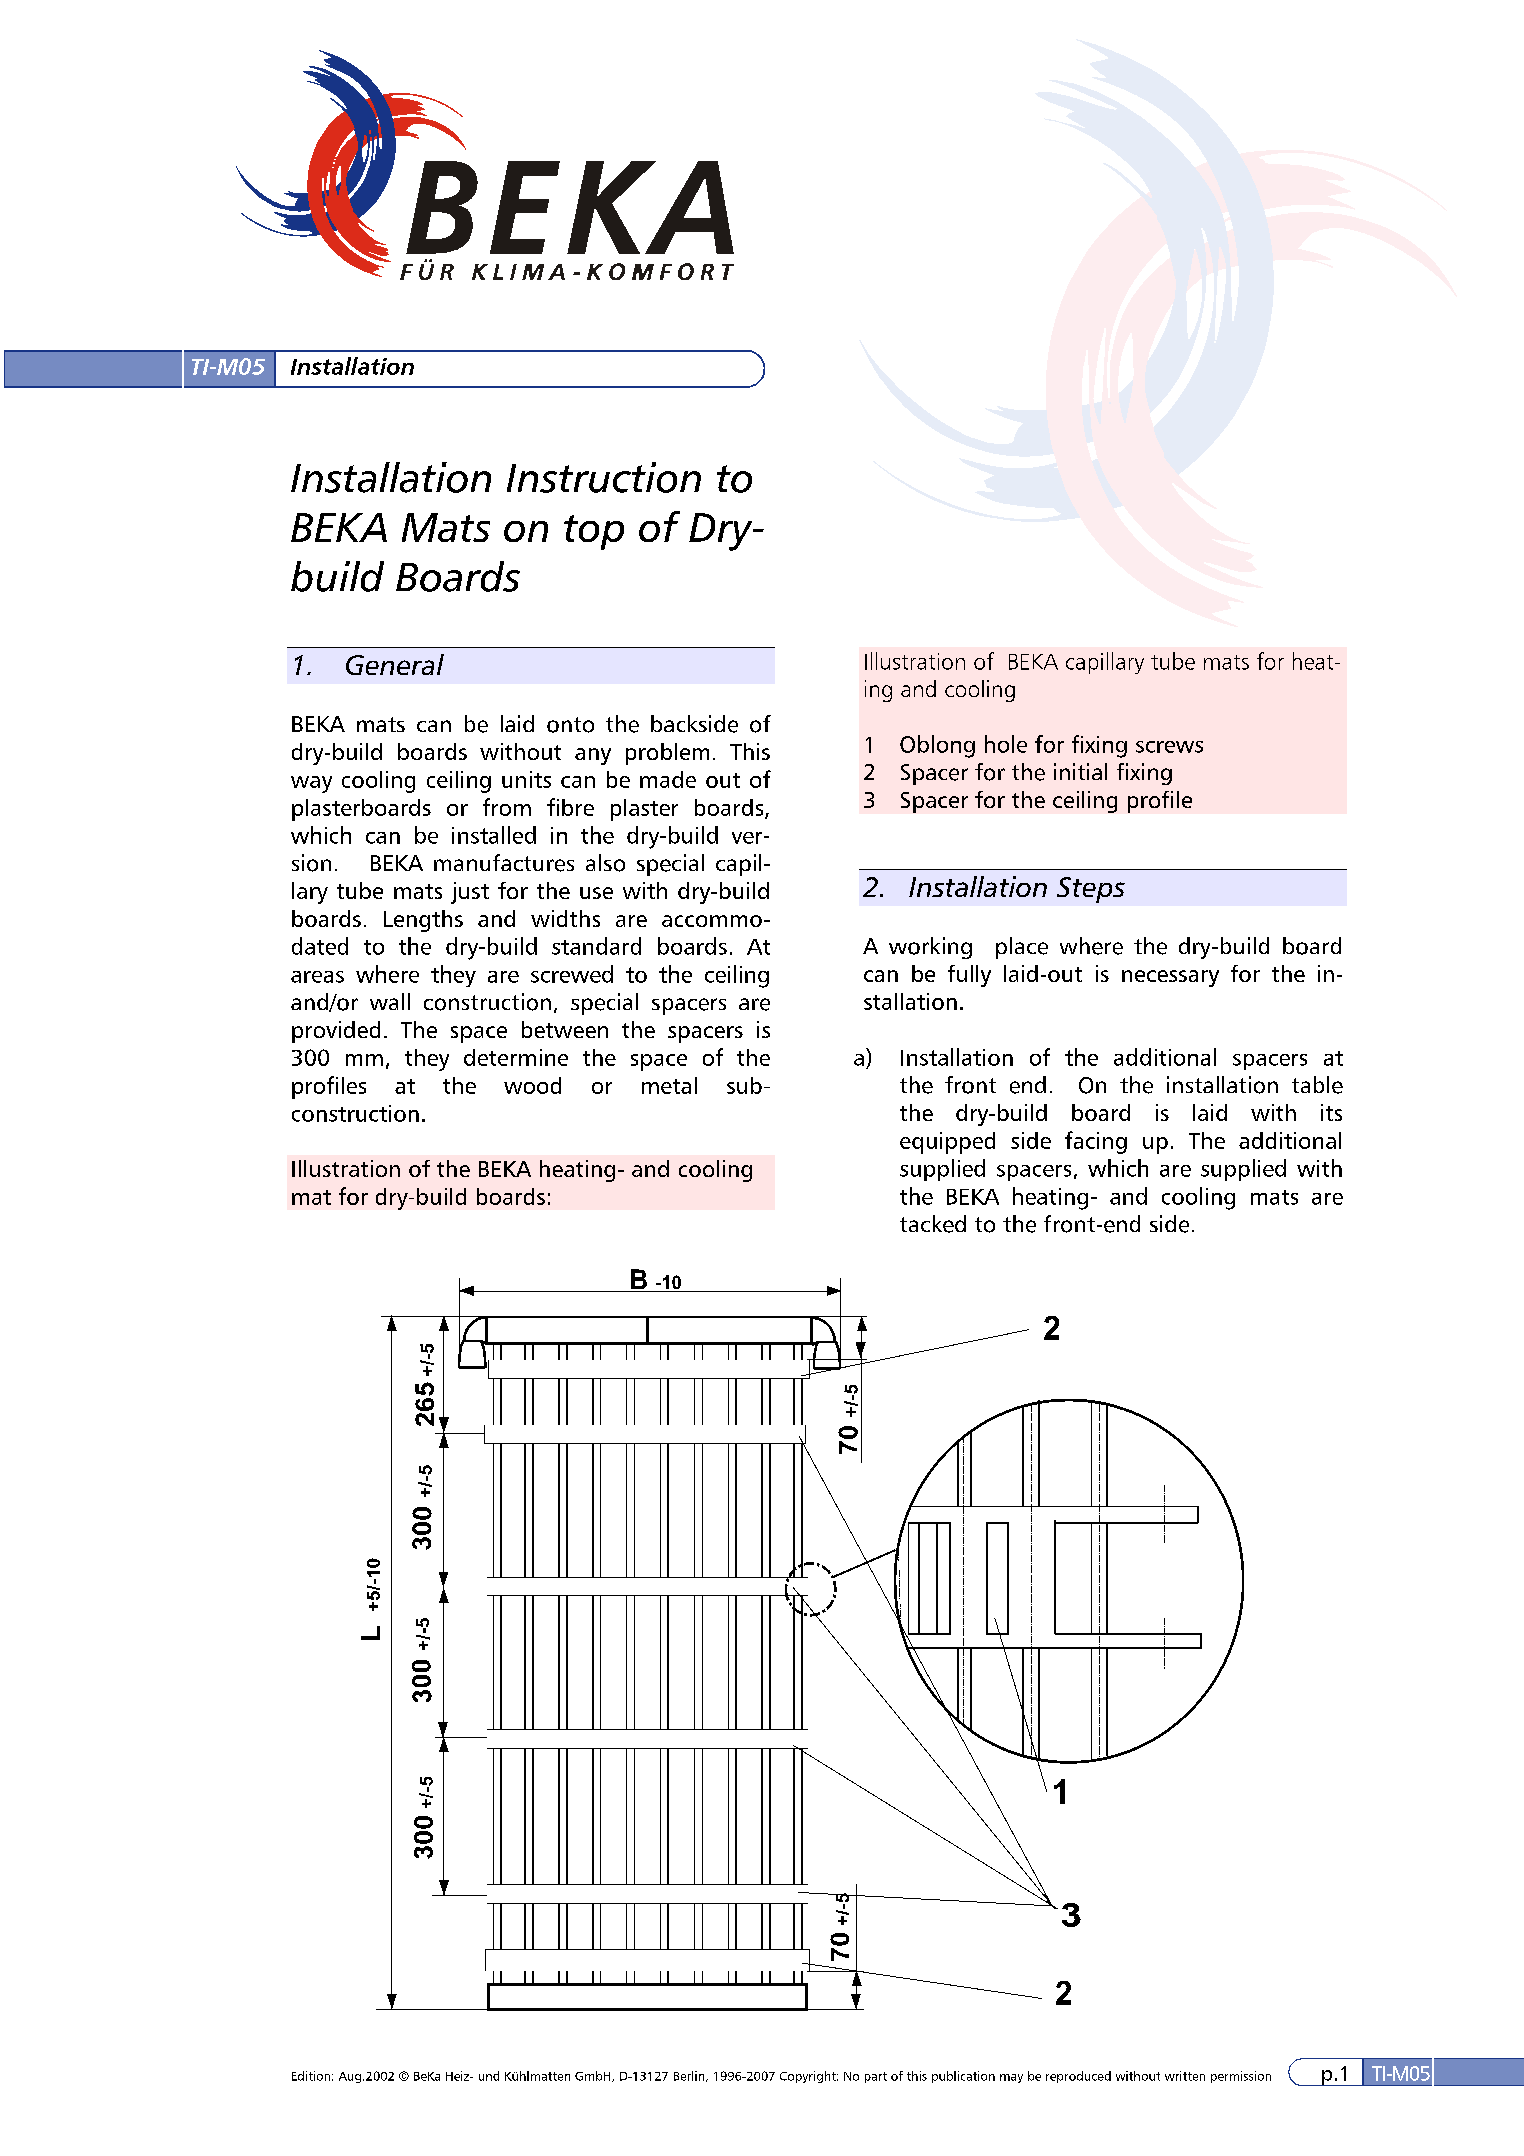  I want to click on top, so click(594, 532).
